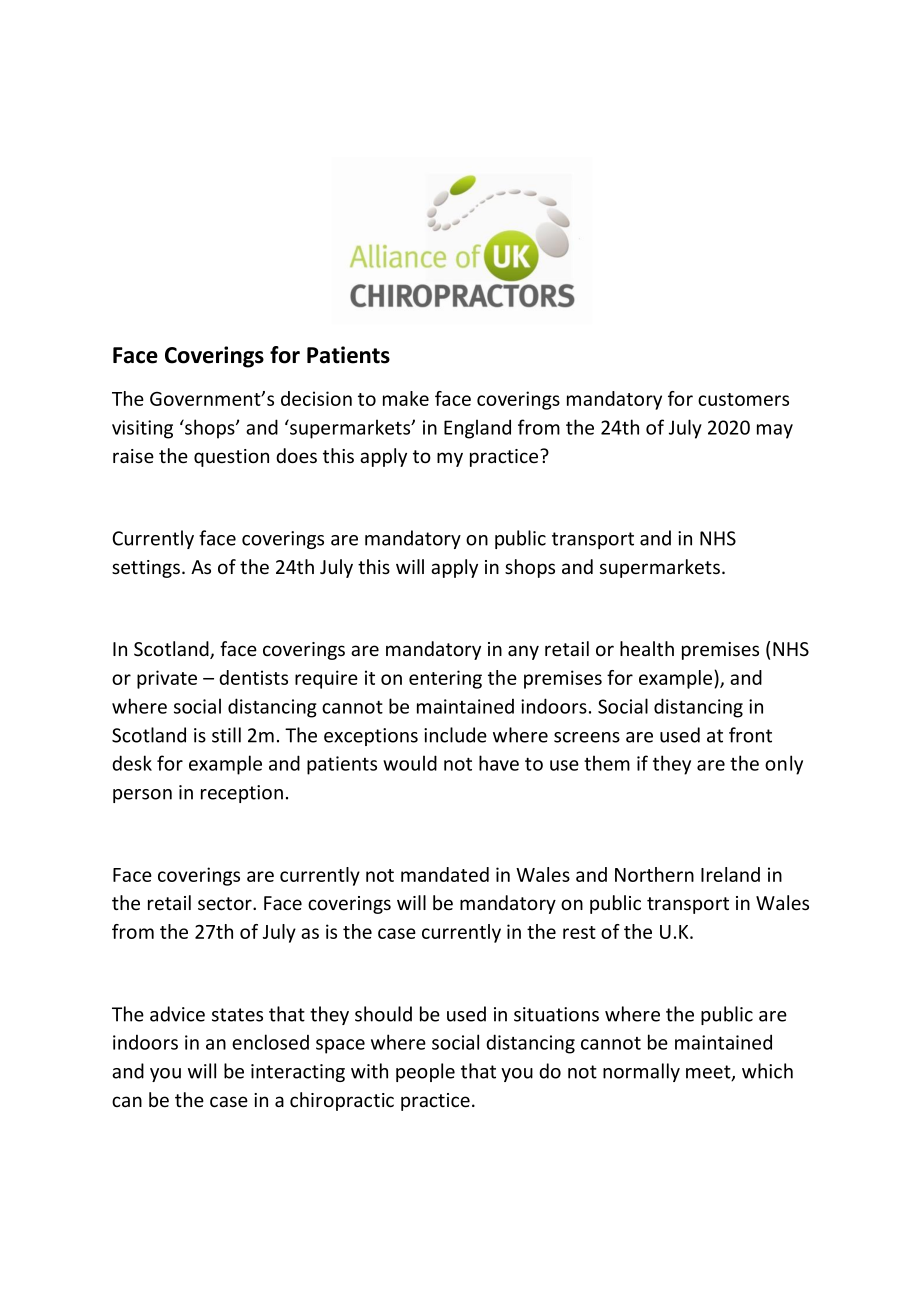  I want to click on still, so click(226, 735).
